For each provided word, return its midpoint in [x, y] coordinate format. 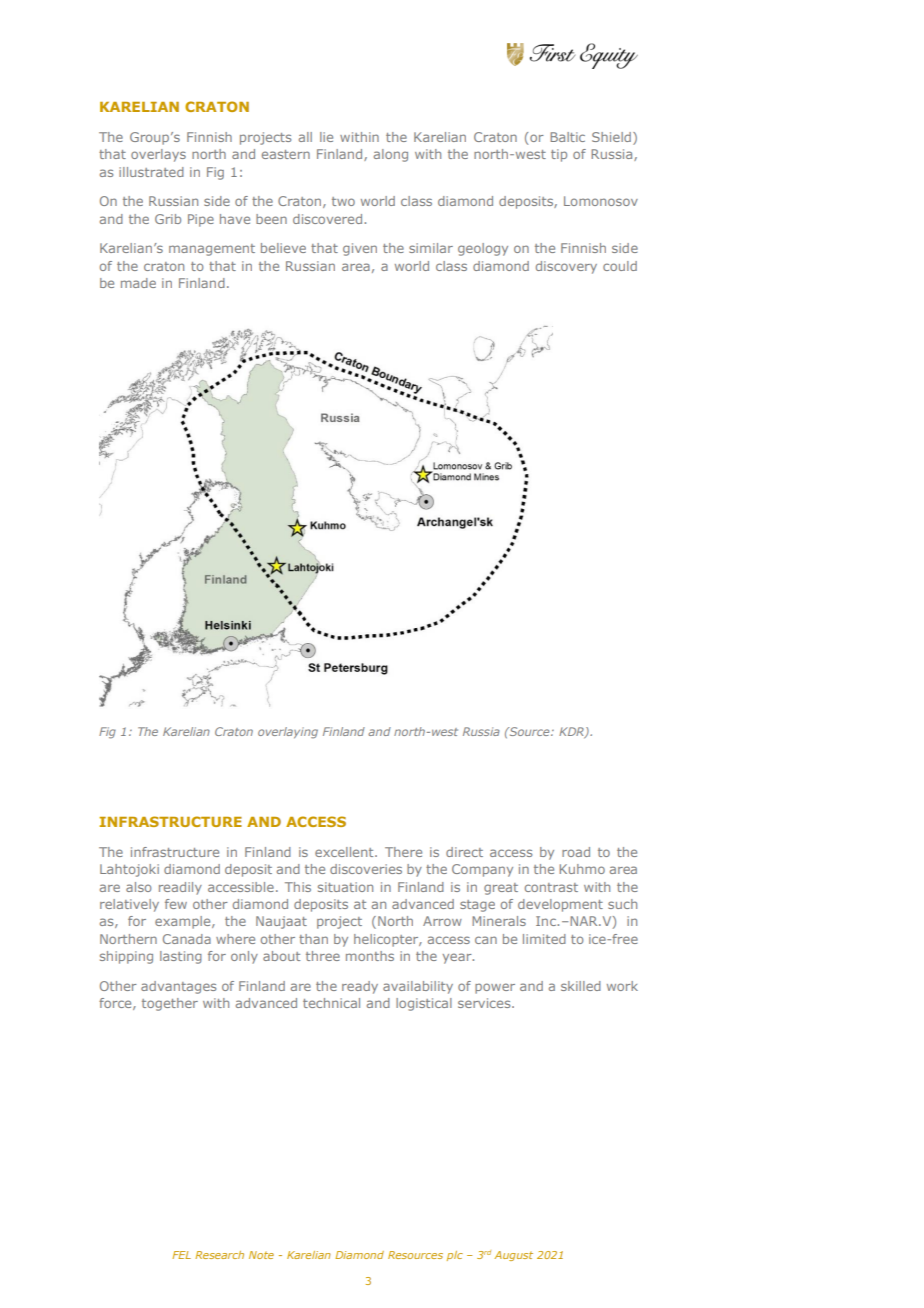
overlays [158, 155]
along [391, 155]
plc [455, 1256]
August [513, 1256]
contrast [551, 887]
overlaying [288, 733]
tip [559, 155]
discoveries [366, 869]
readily [180, 888]
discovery [566, 267]
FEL [181, 1255]
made [138, 283]
